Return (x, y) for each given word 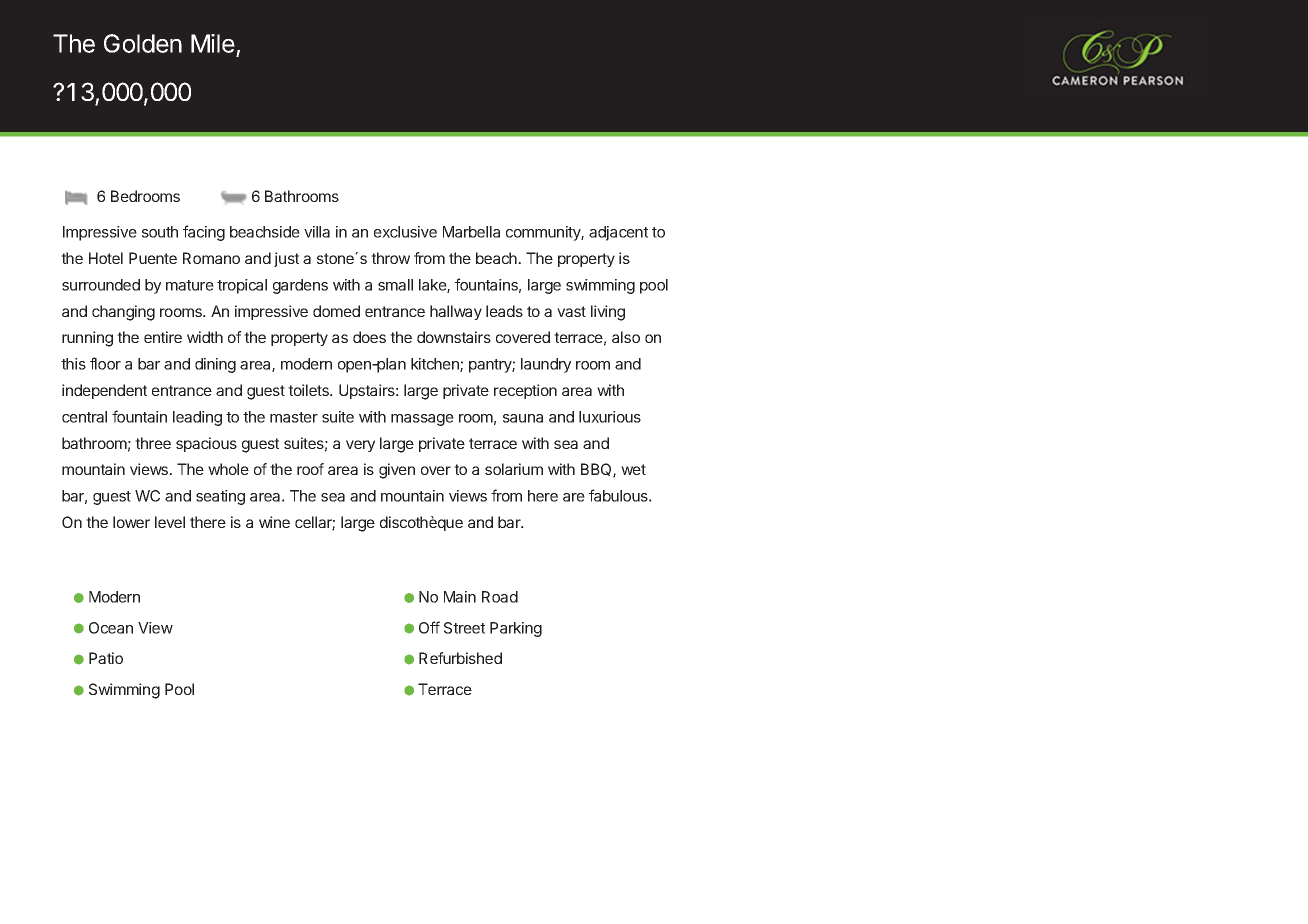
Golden (143, 43)
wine (274, 522)
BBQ (597, 470)
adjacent (618, 233)
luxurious (610, 417)
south (160, 232)
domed (336, 311)
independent (104, 391)
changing (123, 313)
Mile (214, 45)
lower (131, 522)
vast (571, 311)
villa (317, 232)
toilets (309, 390)
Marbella (471, 232)
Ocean (111, 628)
